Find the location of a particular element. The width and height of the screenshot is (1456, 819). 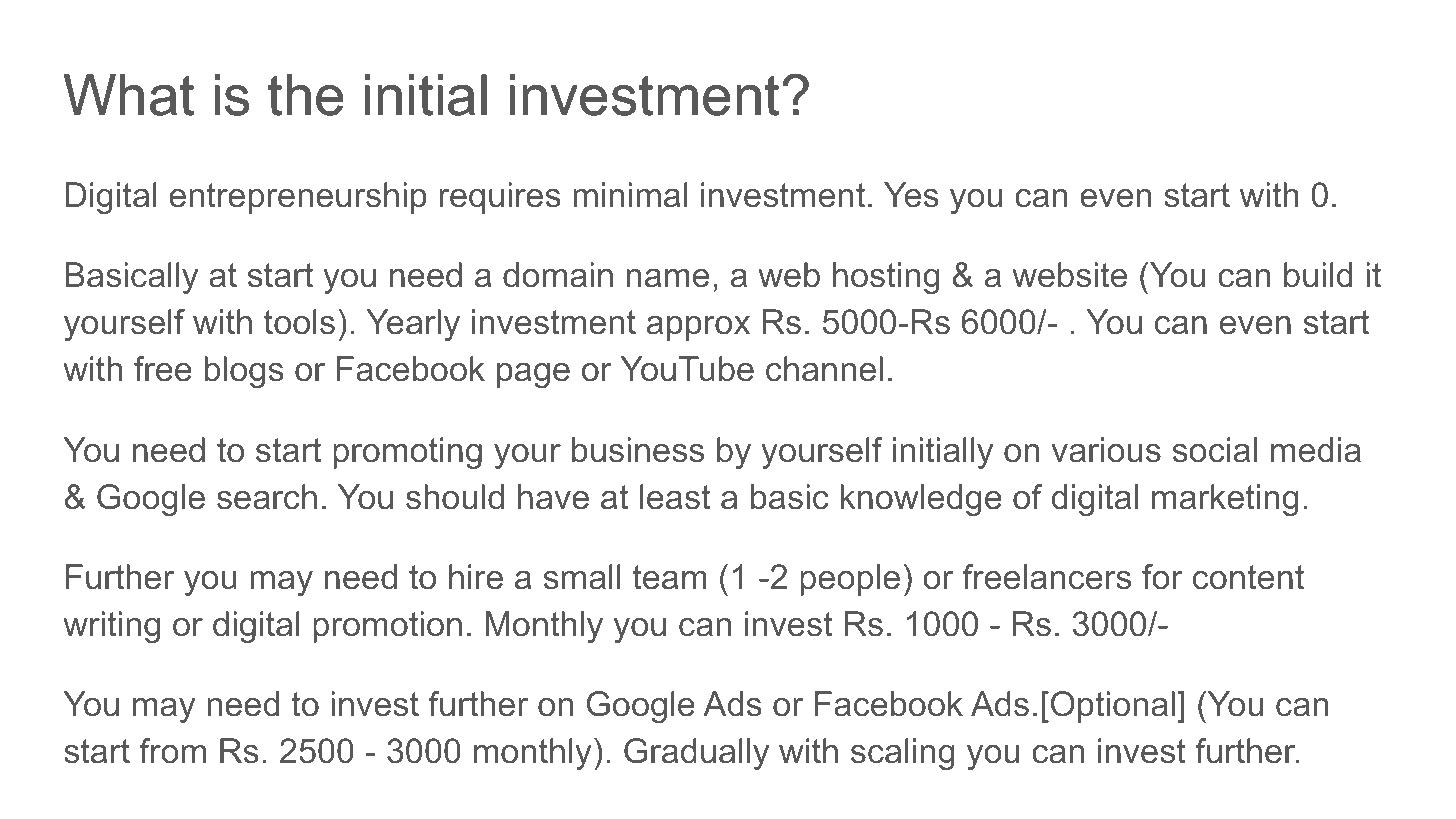

promoting is located at coordinates (407, 453).
